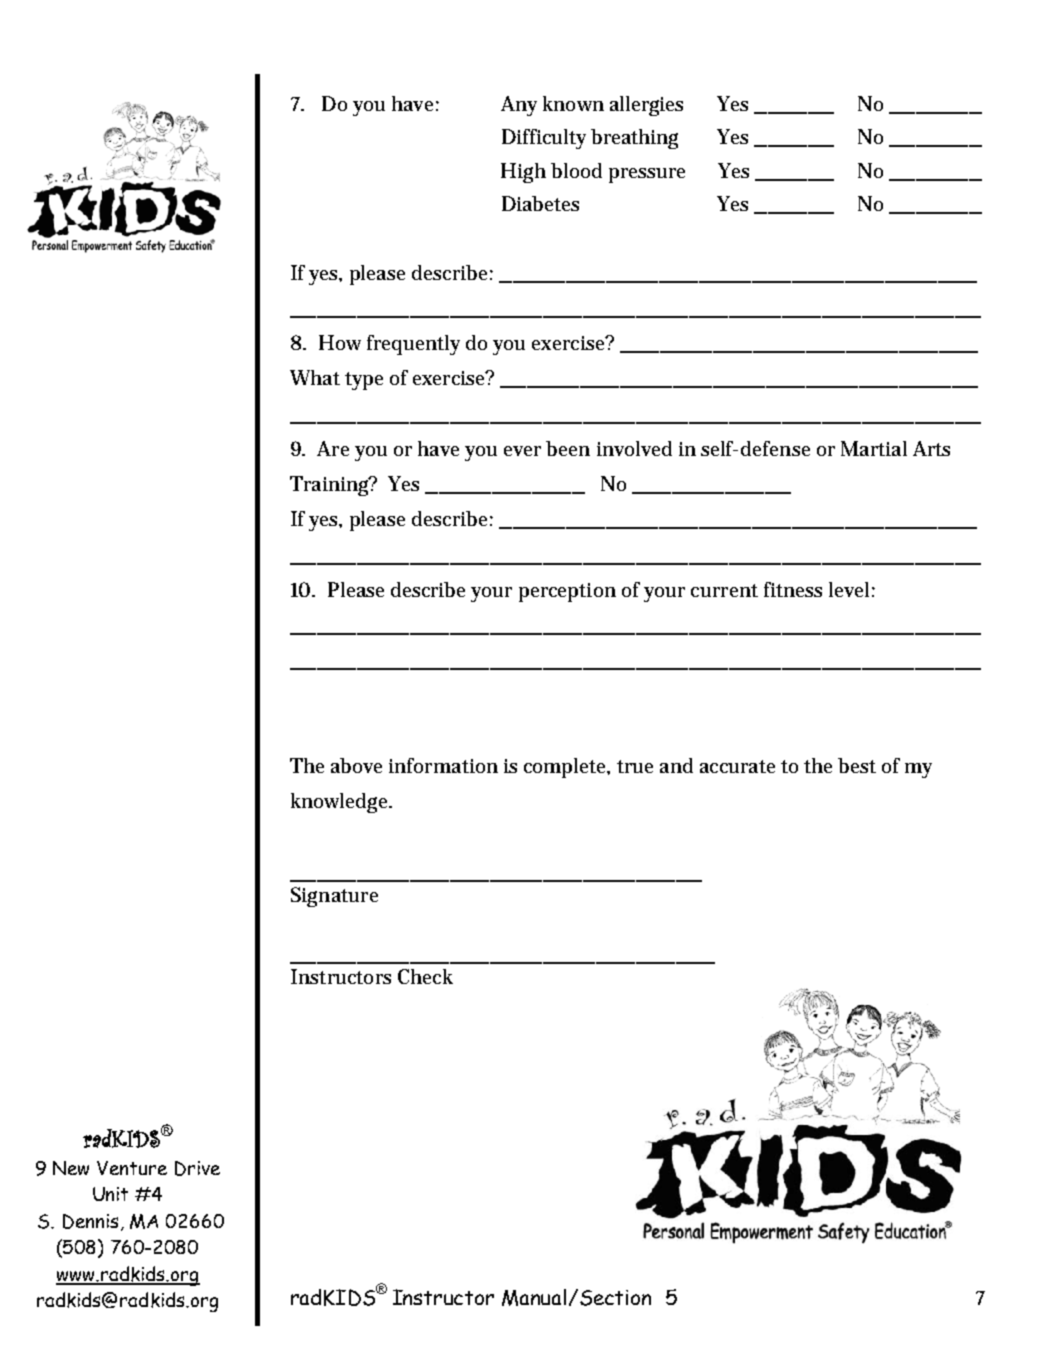 This screenshot has height=1364, width=1054. What do you see at coordinates (544, 139) in the screenshot?
I see `Difficulty` at bounding box center [544, 139].
